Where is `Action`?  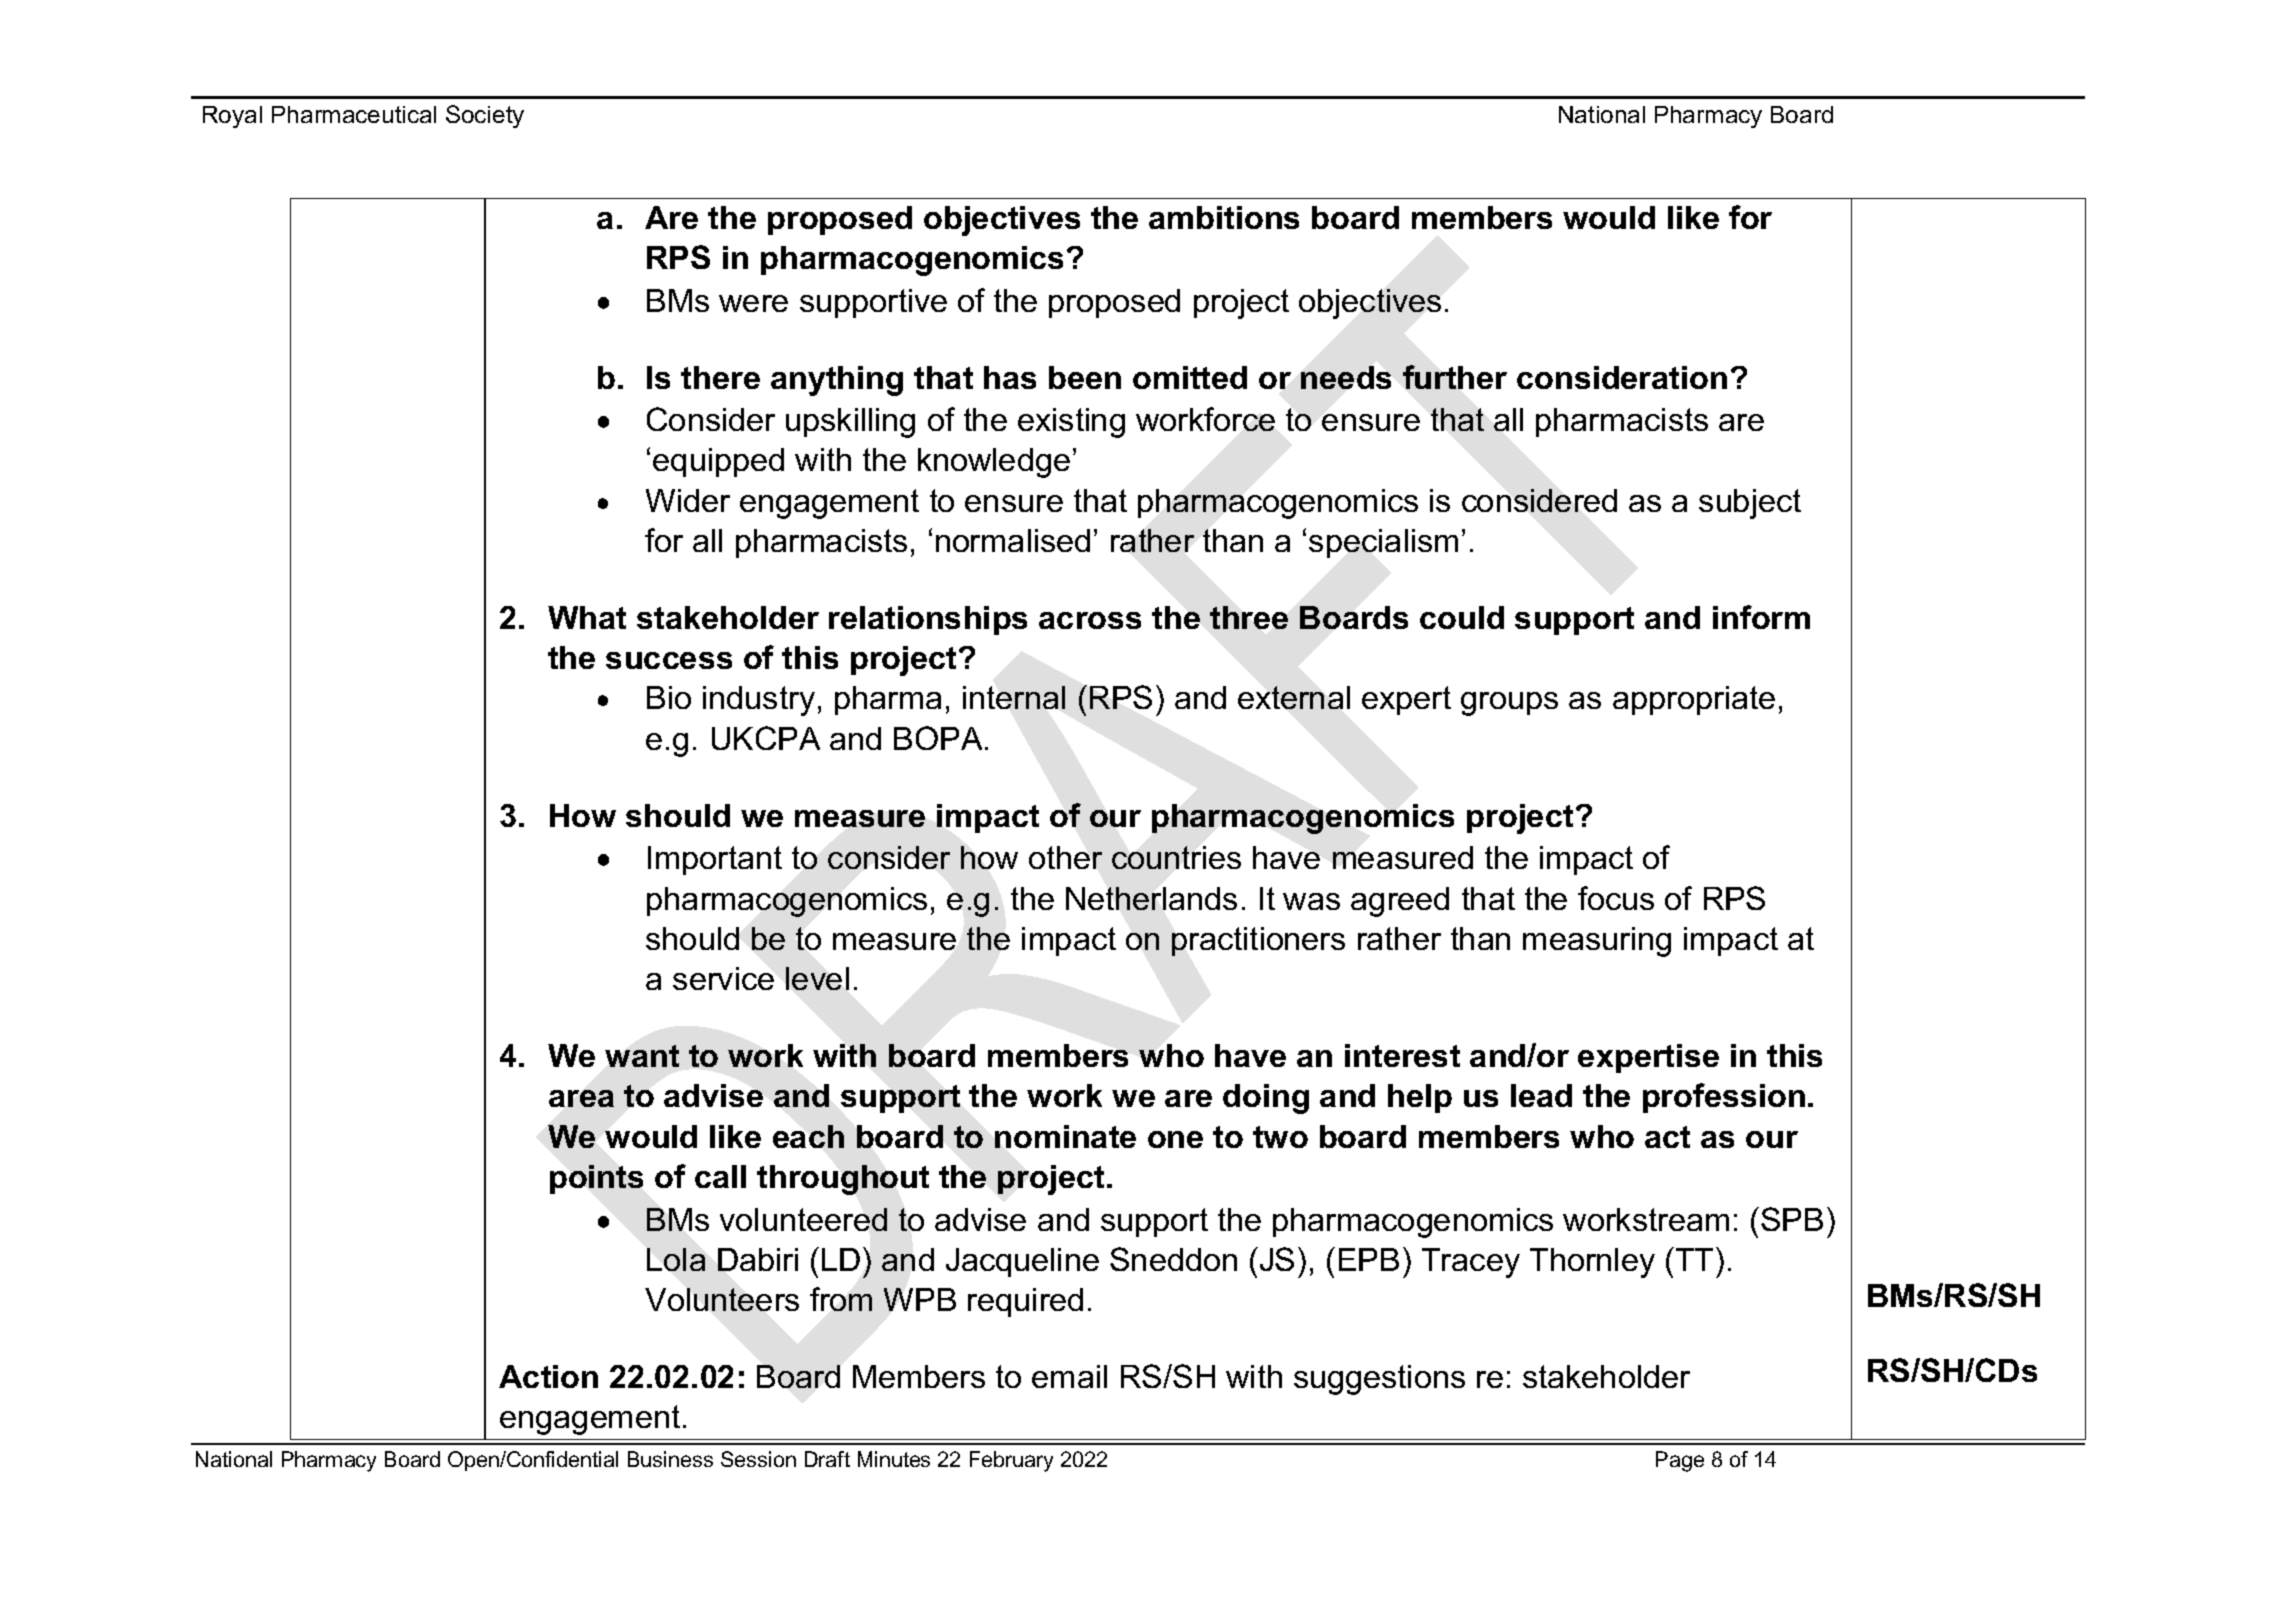
Action is located at coordinates (548, 1376).
